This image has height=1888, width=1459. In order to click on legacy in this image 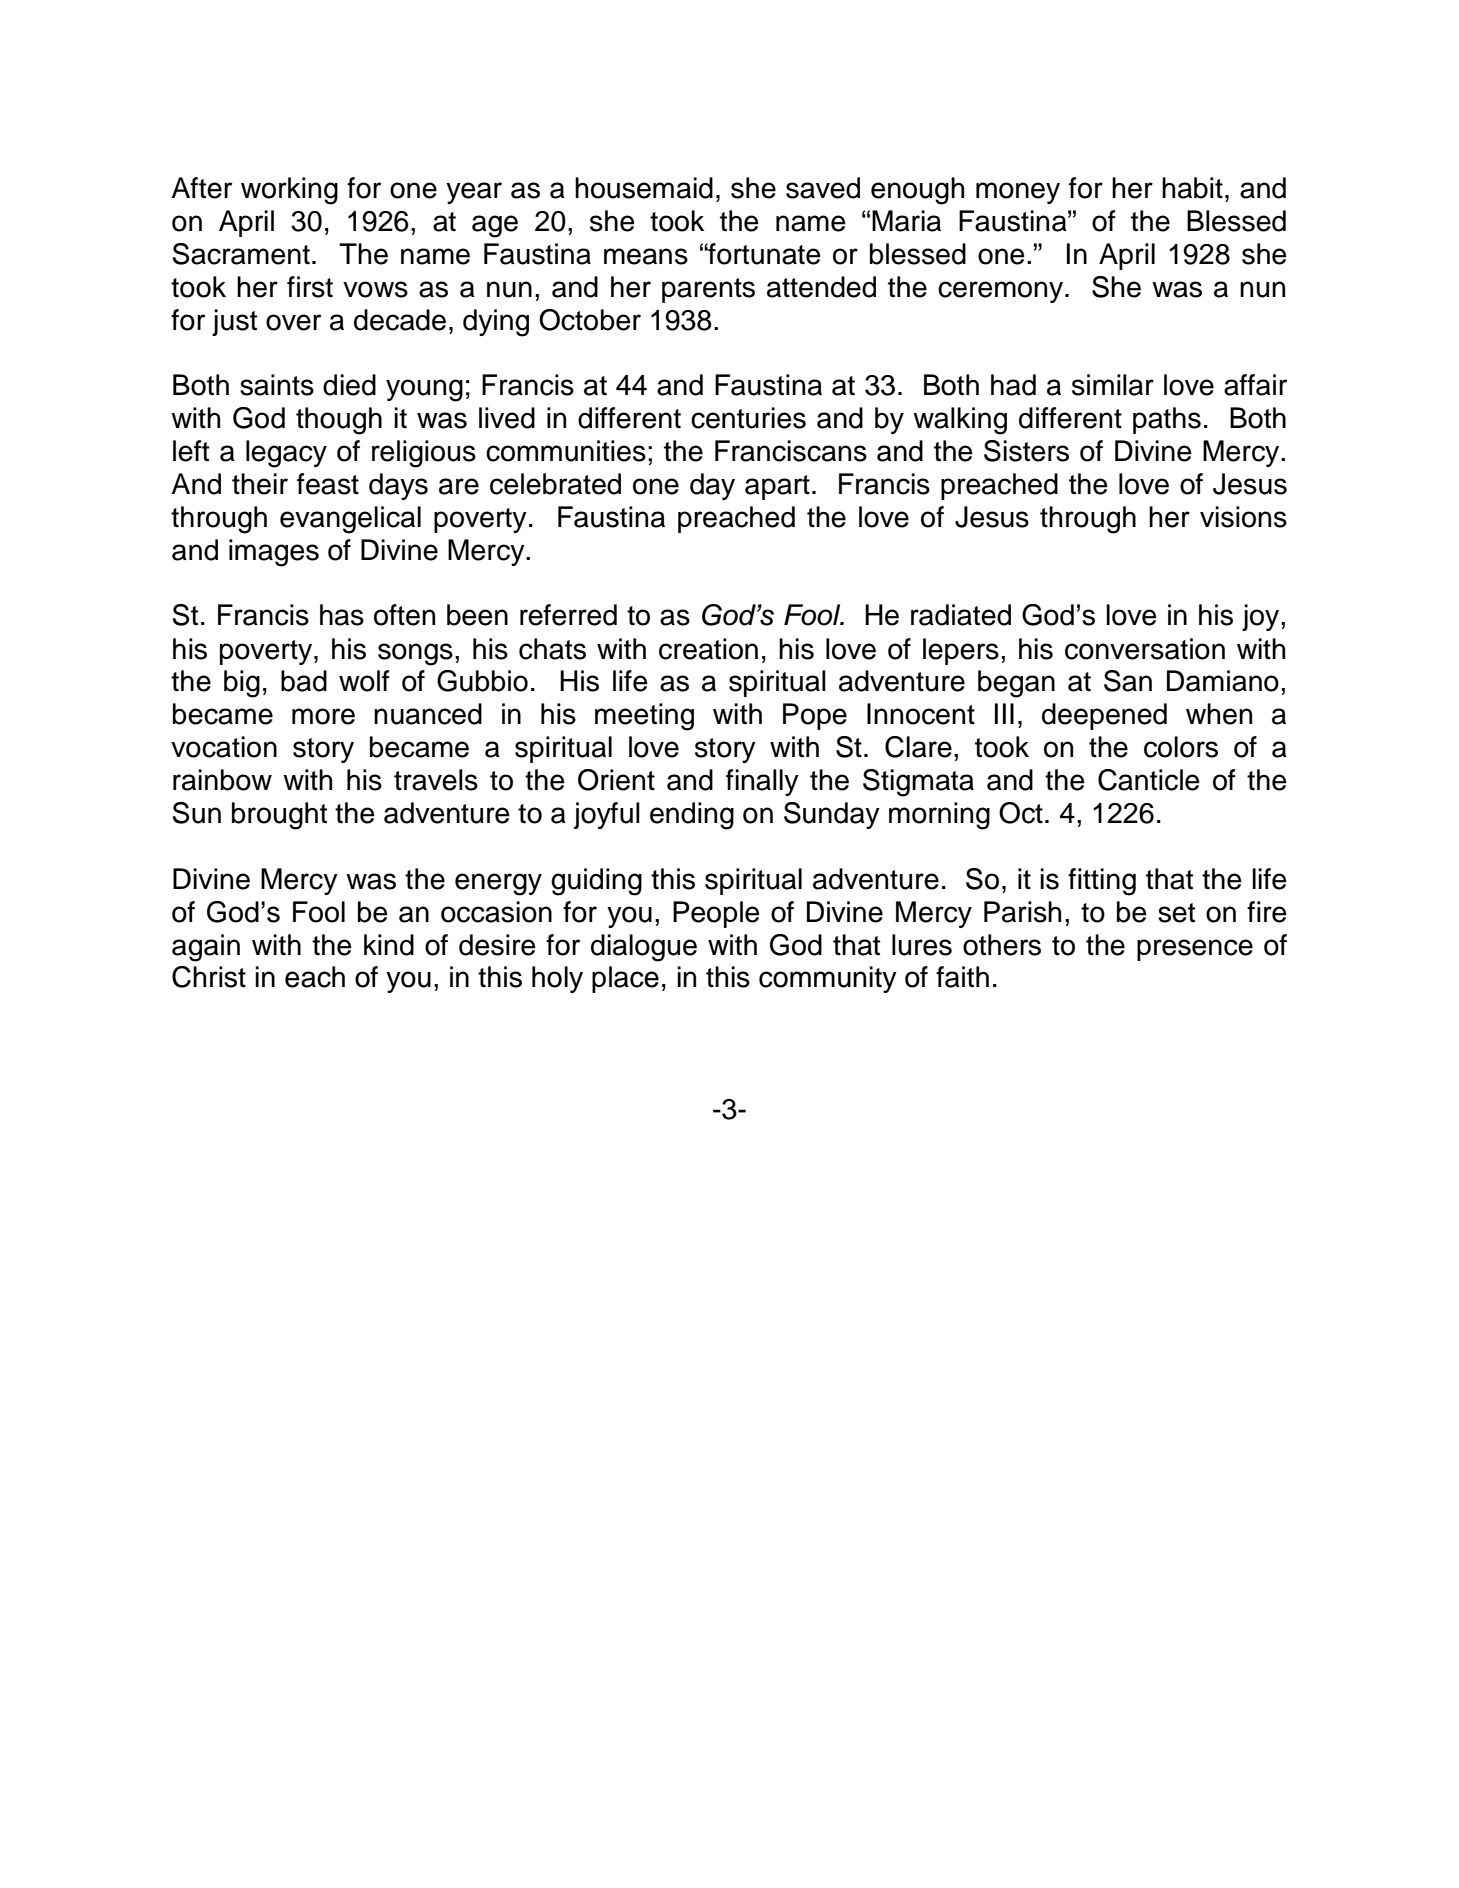, I will do `click(286, 454)`.
